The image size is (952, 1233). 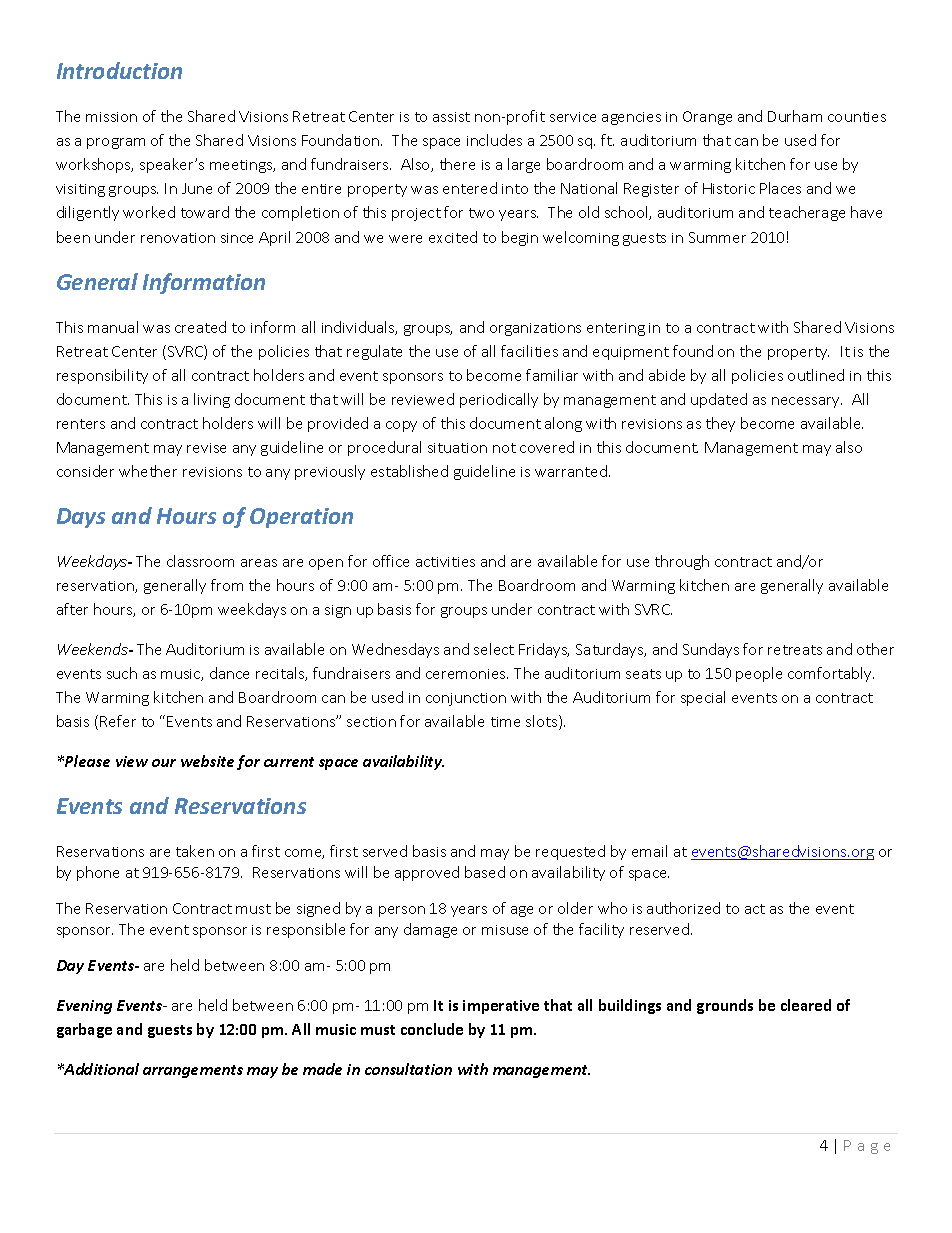 What do you see at coordinates (485, 872) in the screenshot?
I see `based` at bounding box center [485, 872].
